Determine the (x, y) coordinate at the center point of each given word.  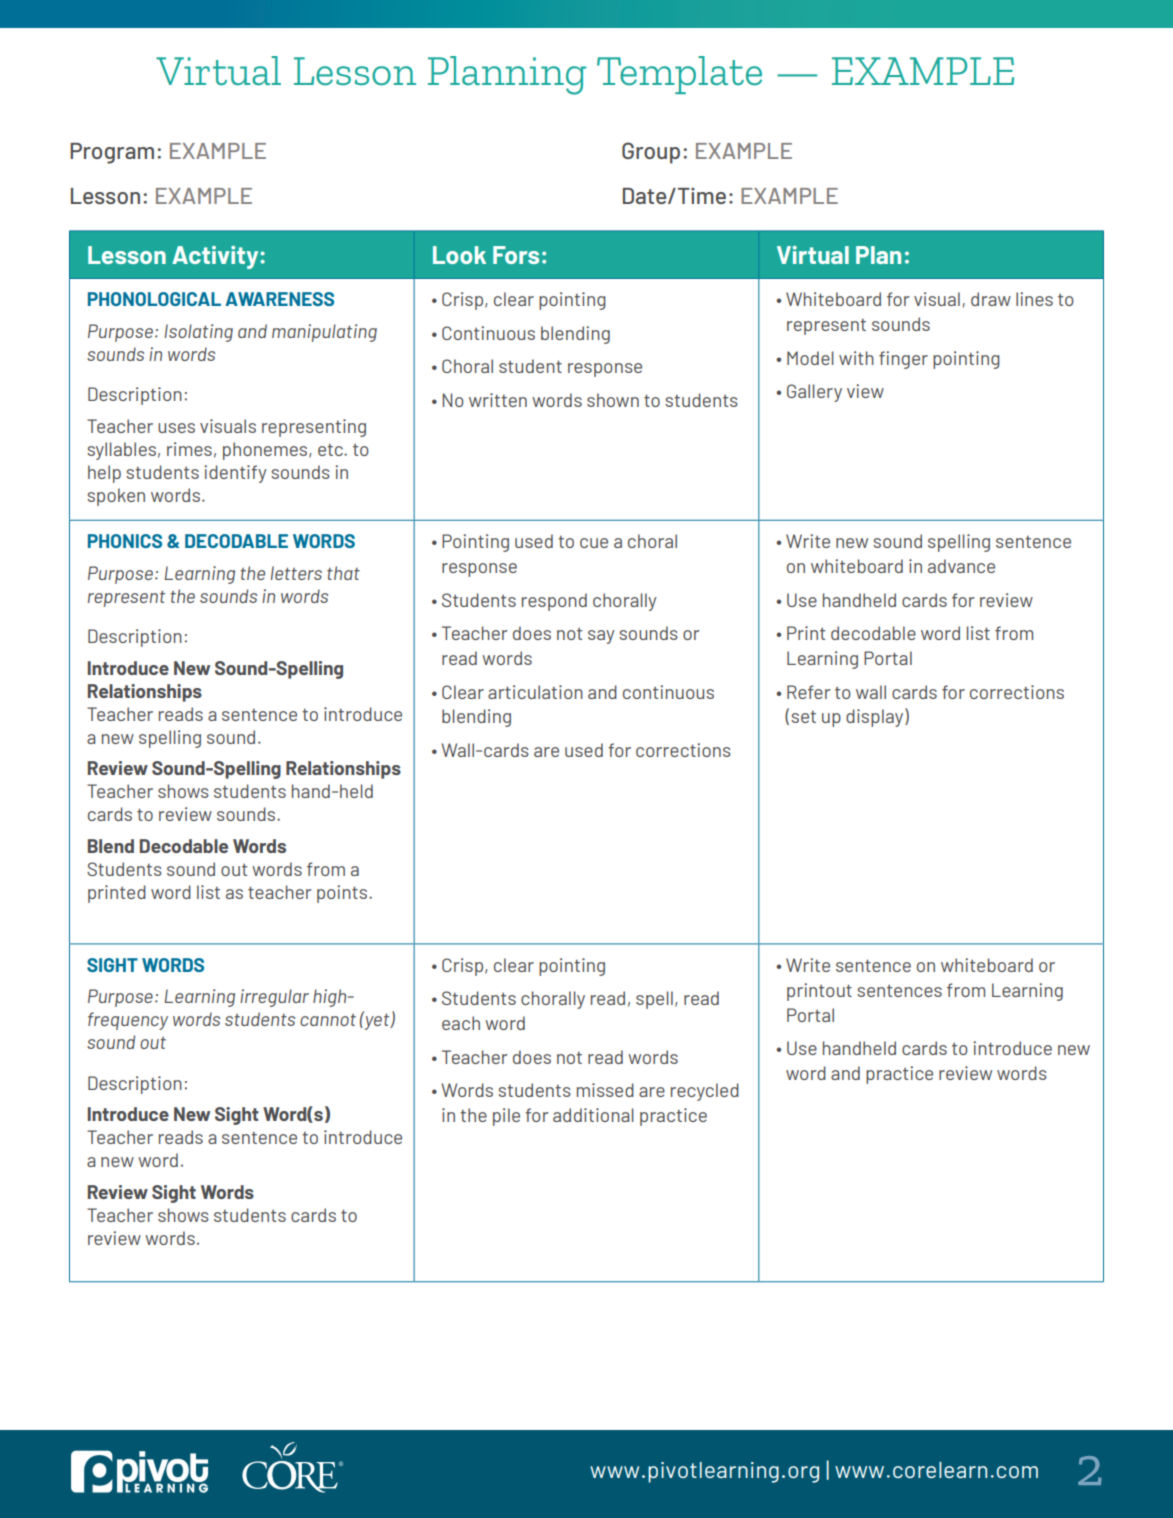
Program (112, 153)
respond (554, 602)
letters (296, 573)
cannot (328, 1020)
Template (679, 75)
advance (961, 566)
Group (651, 153)
